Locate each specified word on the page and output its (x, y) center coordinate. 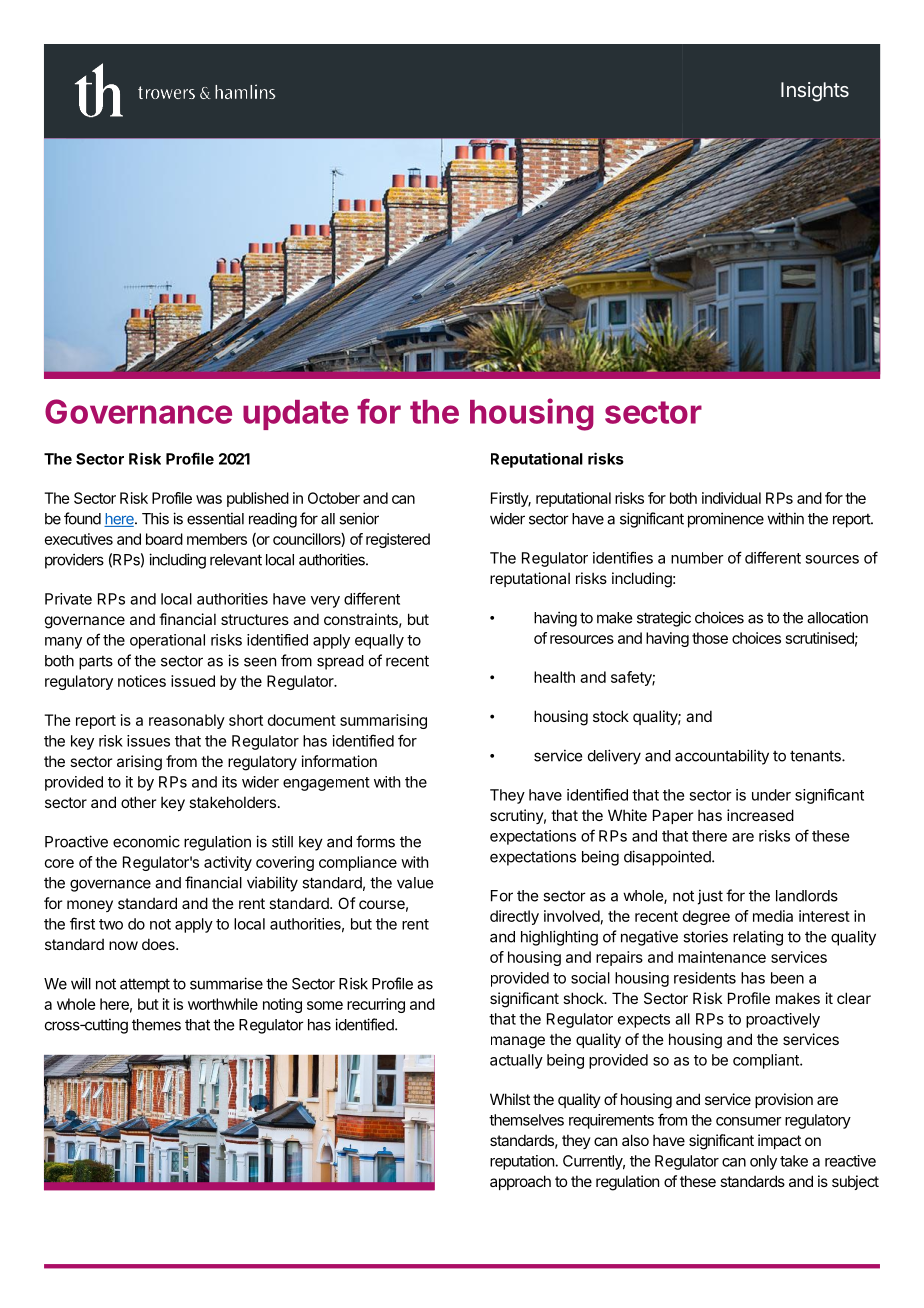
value (415, 883)
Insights (815, 92)
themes (156, 1025)
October (334, 498)
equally (379, 641)
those (710, 638)
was (209, 499)
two (111, 924)
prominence (726, 520)
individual (731, 498)
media (773, 916)
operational (167, 641)
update (296, 415)
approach (520, 1182)
